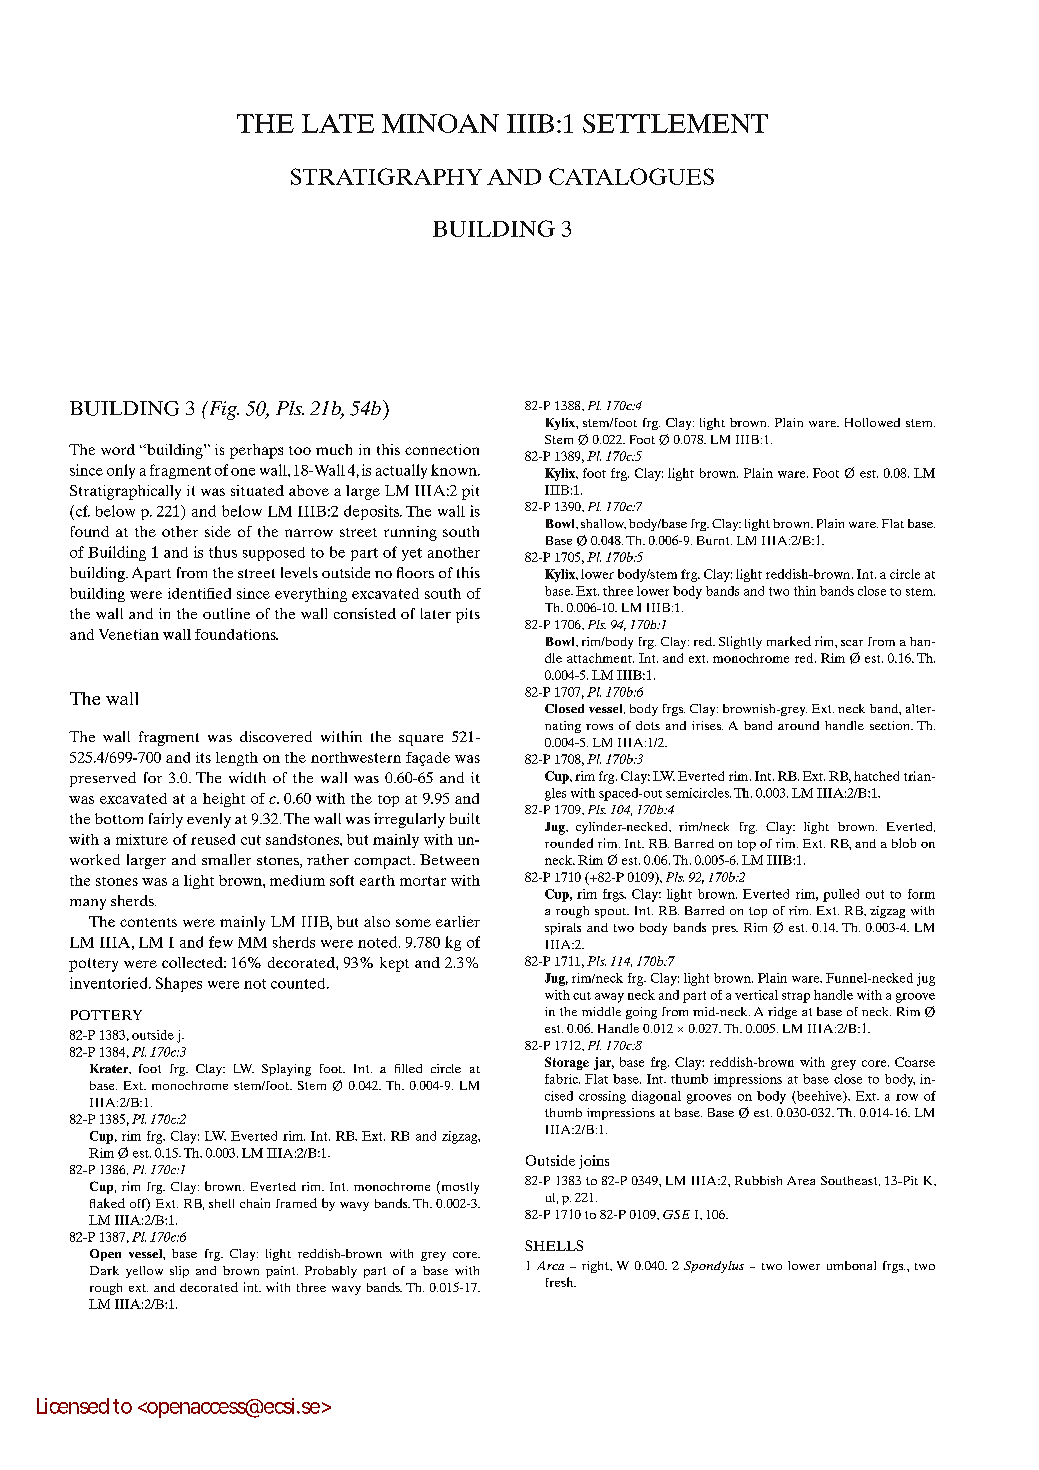  I want to click on SETTLEMENT, so click(675, 123).
